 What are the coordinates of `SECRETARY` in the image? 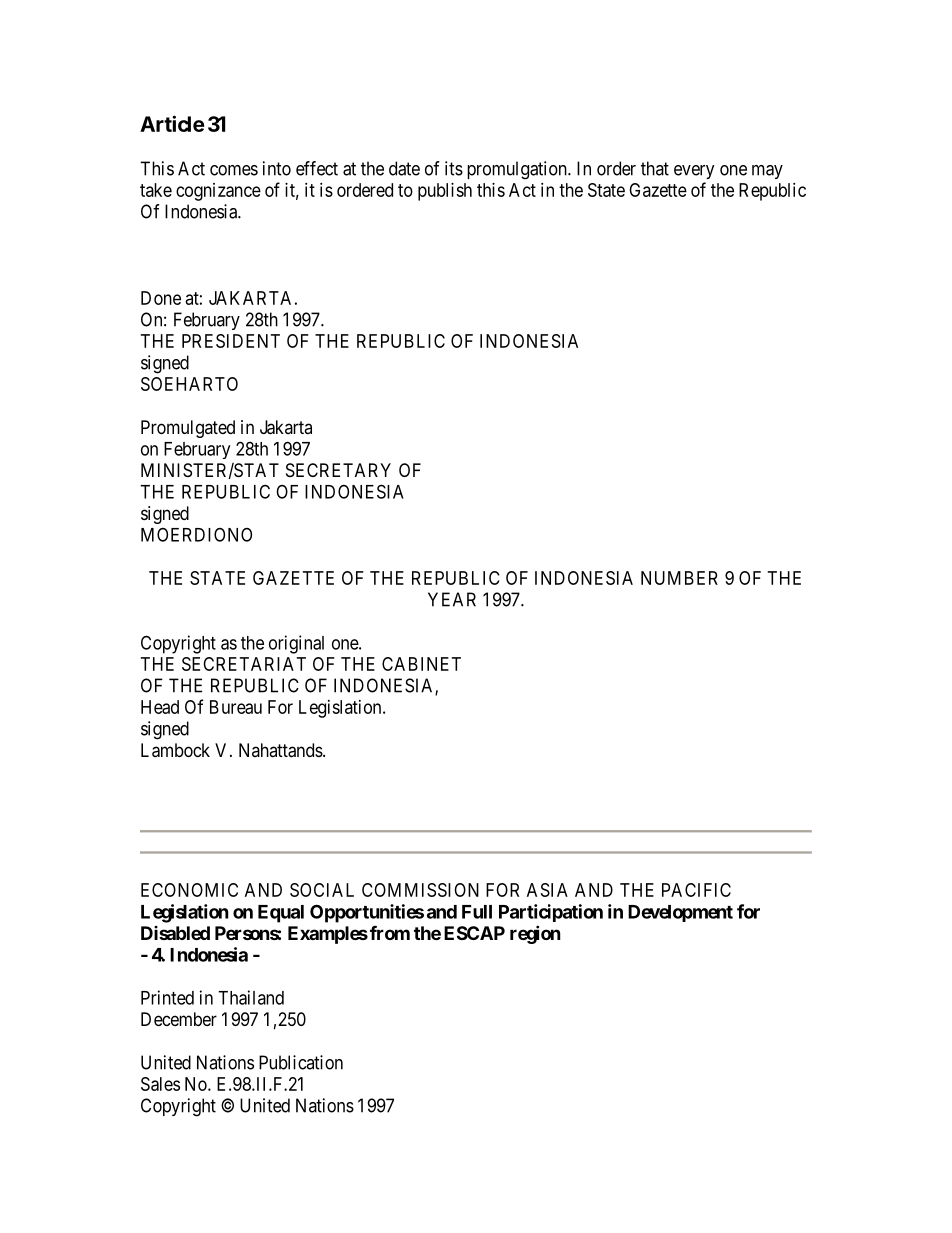 It's located at (338, 470).
